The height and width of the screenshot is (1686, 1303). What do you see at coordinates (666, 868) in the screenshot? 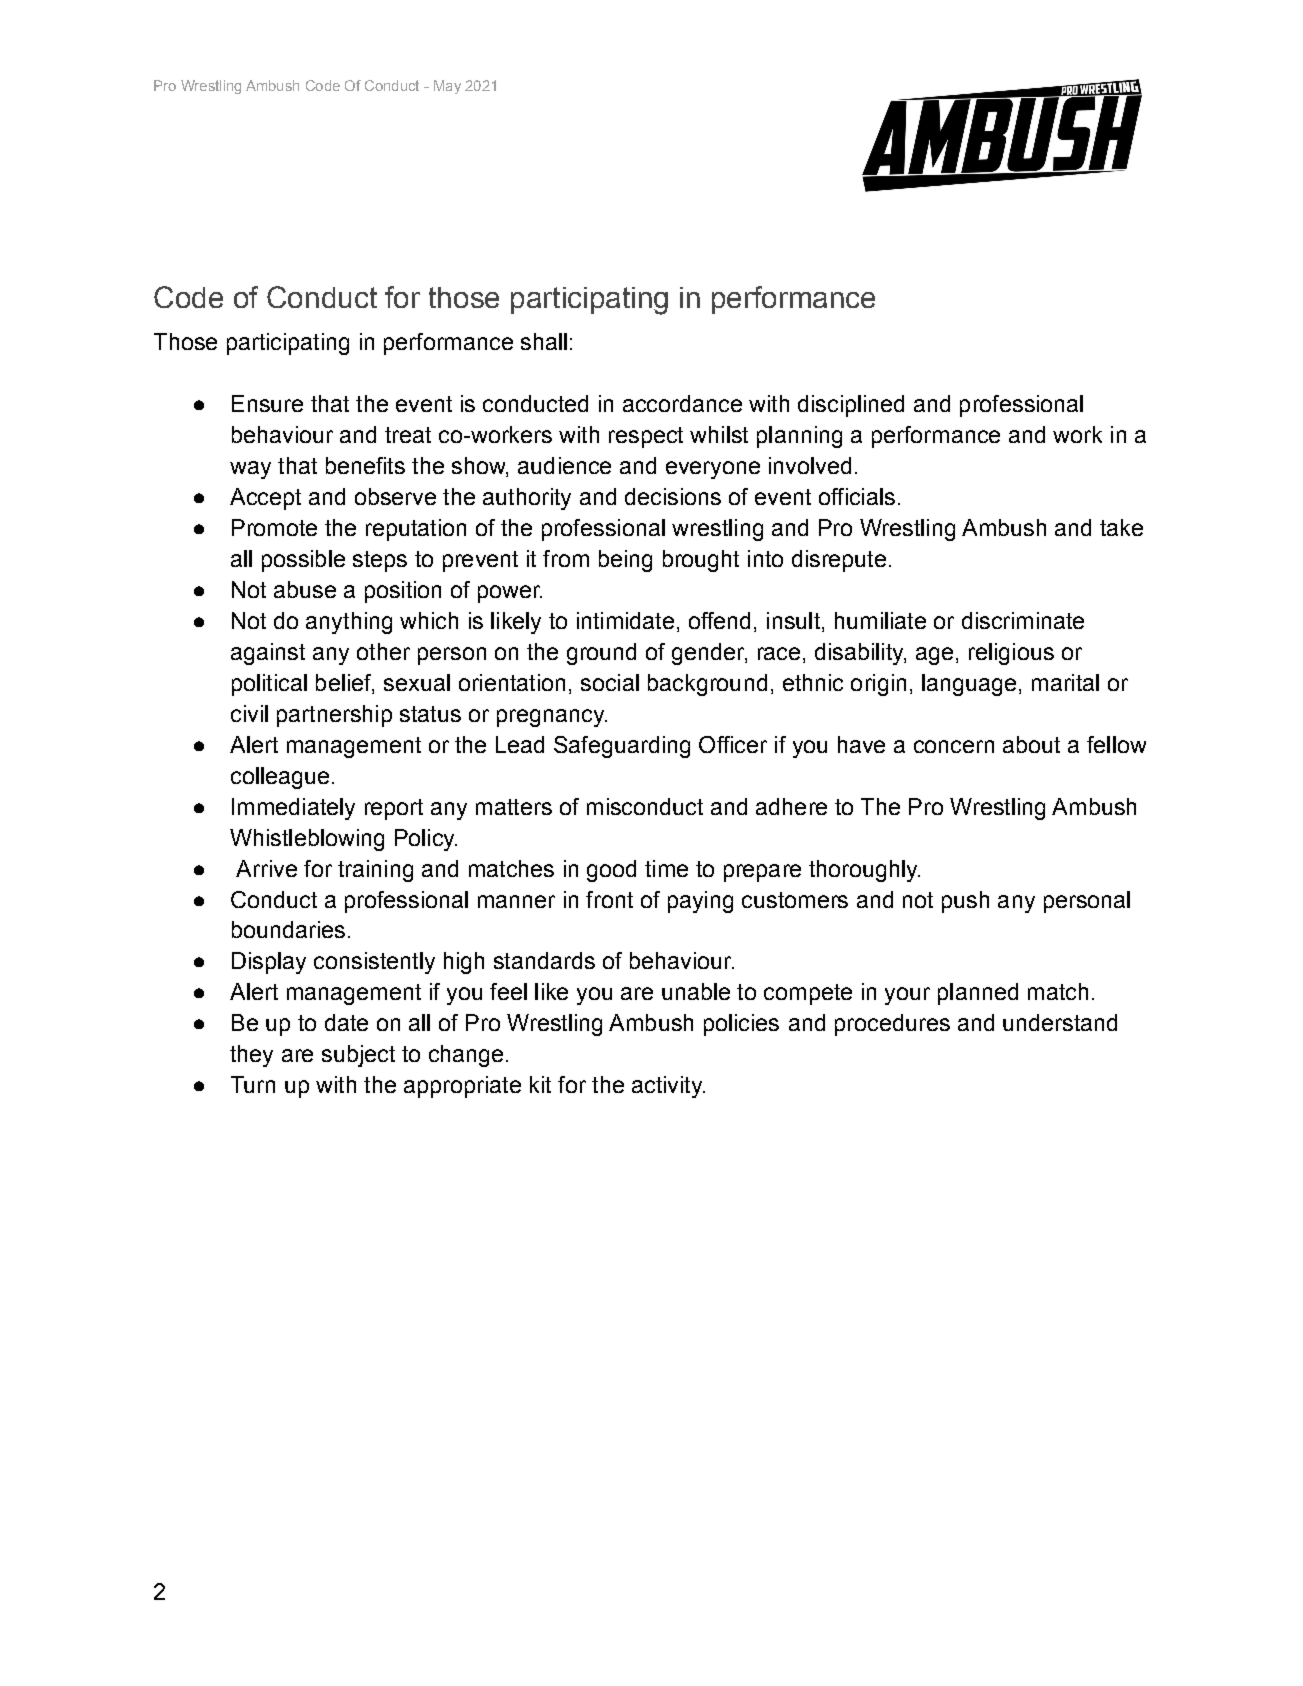
I see `time` at bounding box center [666, 868].
